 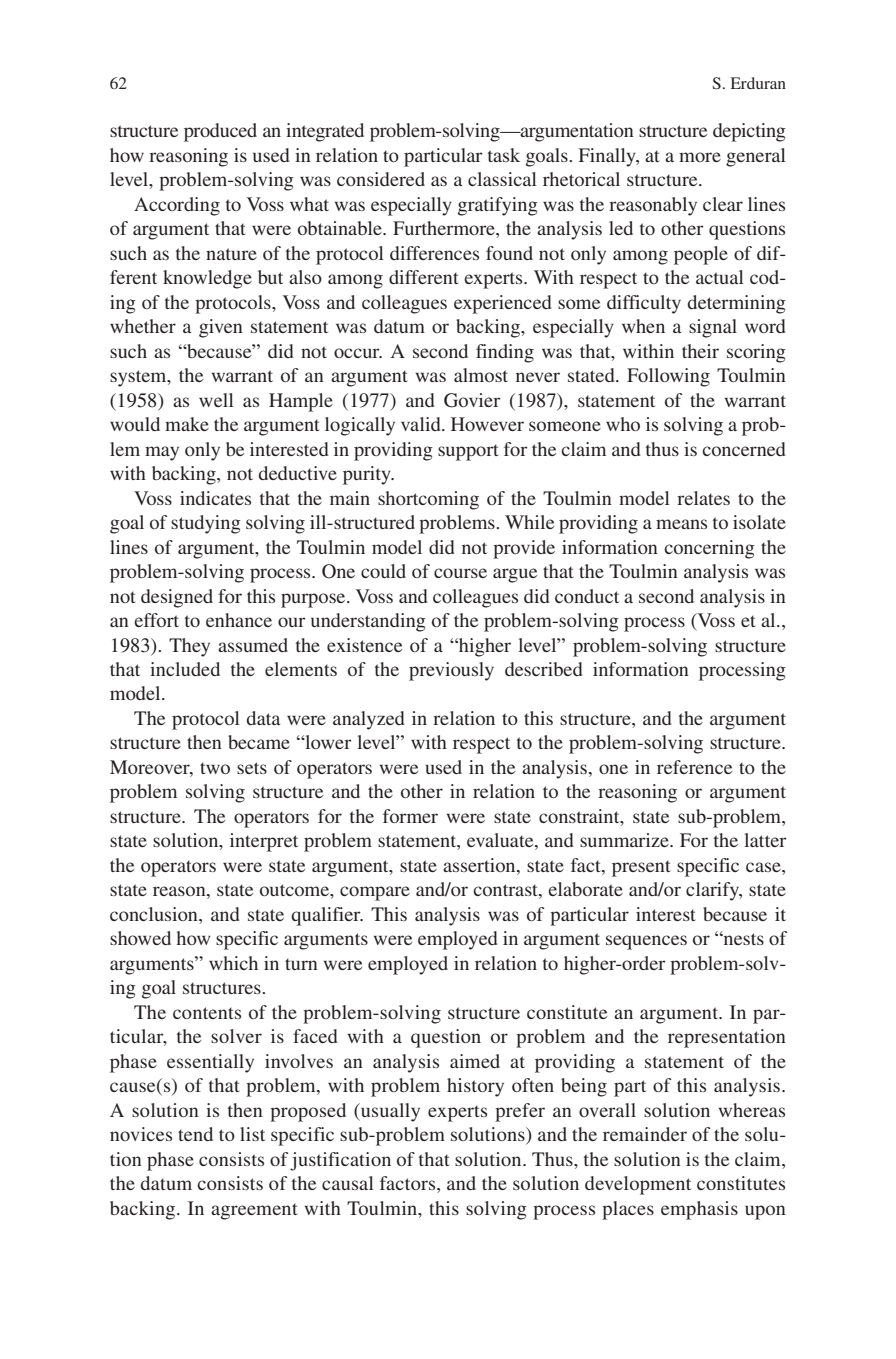 I want to click on indicates, so click(x=215, y=498).
